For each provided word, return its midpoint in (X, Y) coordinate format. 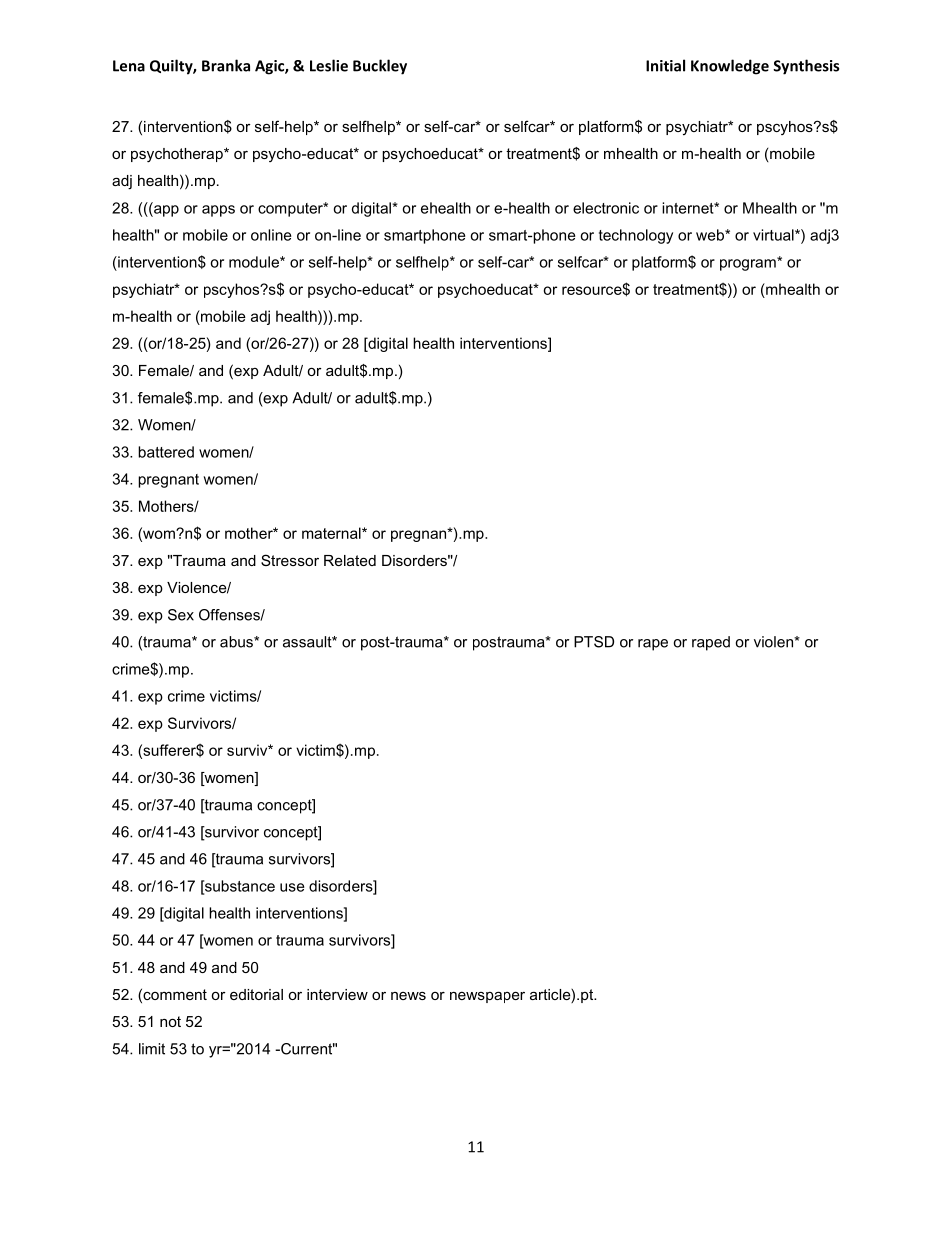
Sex (181, 615)
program (749, 264)
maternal (332, 533)
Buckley (380, 67)
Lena (129, 66)
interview (337, 994)
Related (350, 560)
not (170, 1021)
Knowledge (730, 67)
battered (166, 452)
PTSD (594, 642)
